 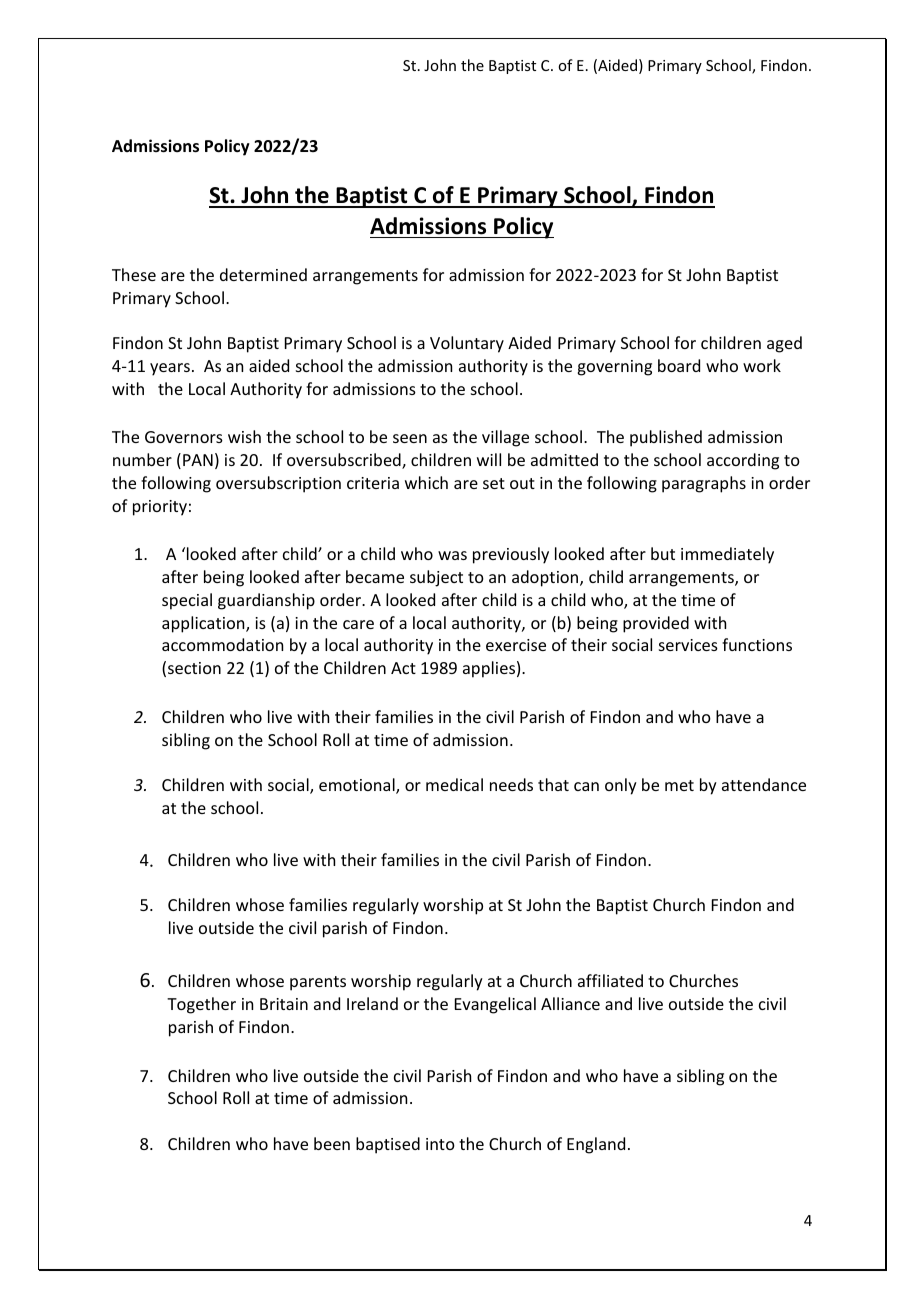 I want to click on Together, so click(x=201, y=1005).
